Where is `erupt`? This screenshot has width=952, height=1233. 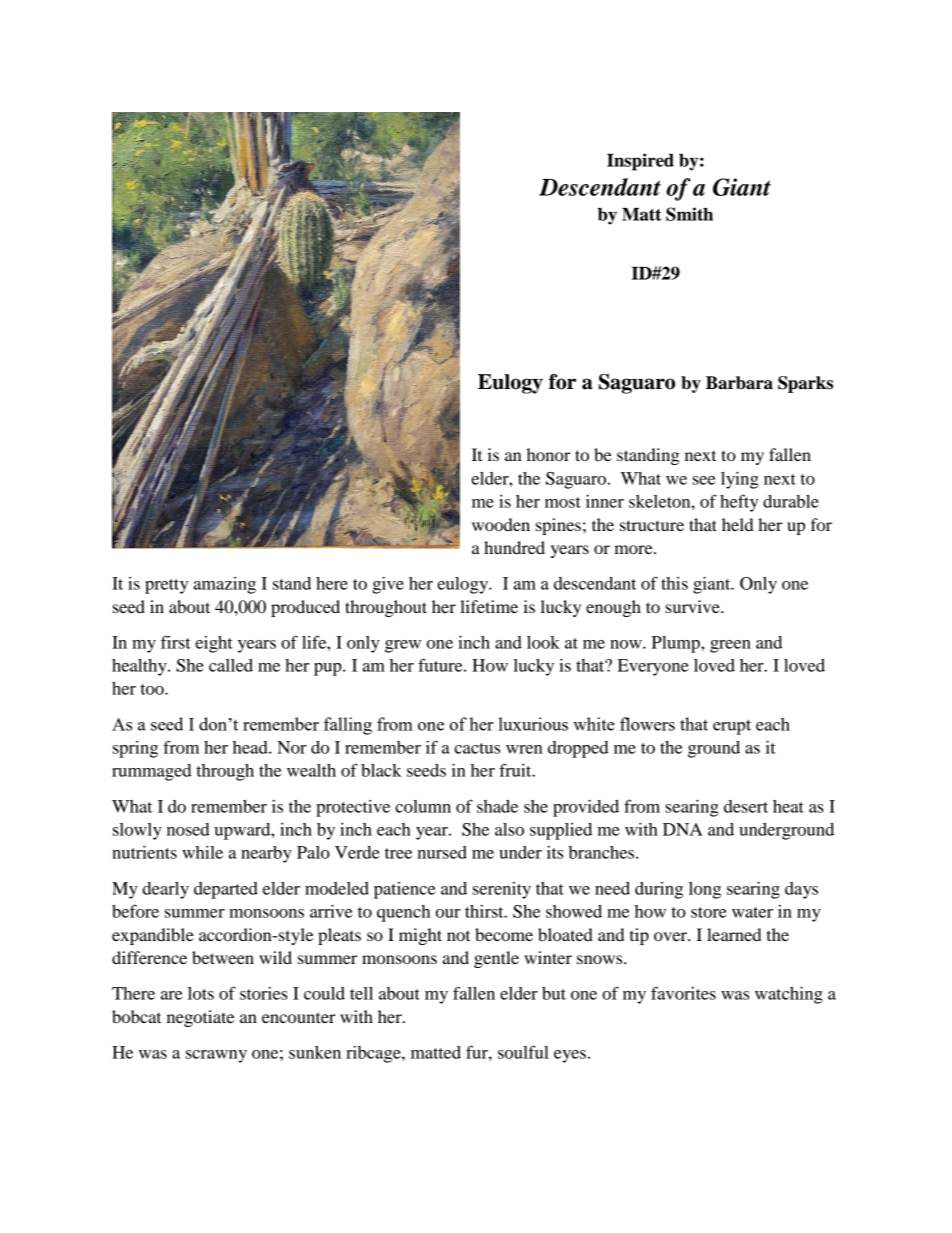
erupt is located at coordinates (732, 727).
